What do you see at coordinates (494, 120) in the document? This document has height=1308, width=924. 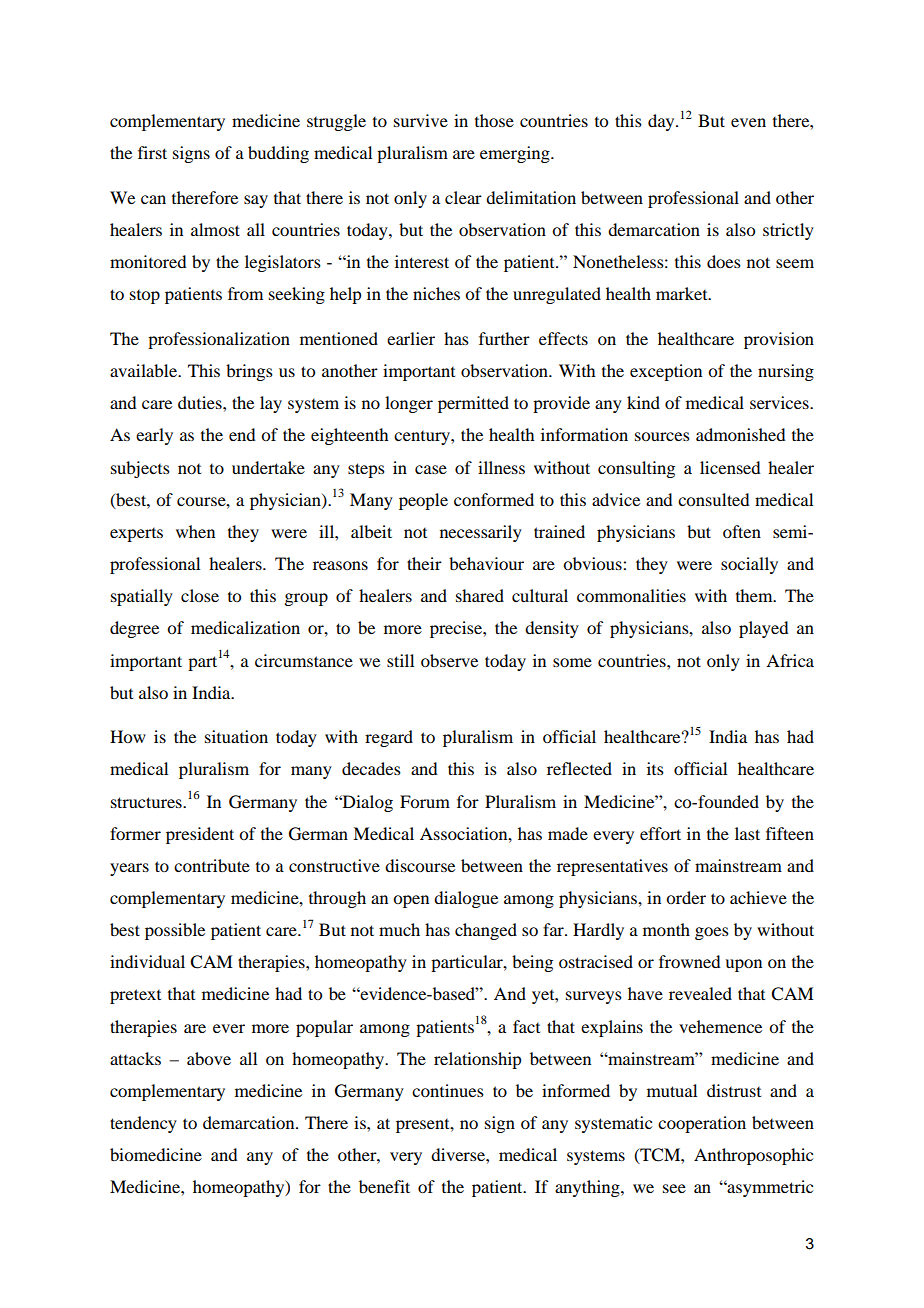 I see `those` at bounding box center [494, 120].
